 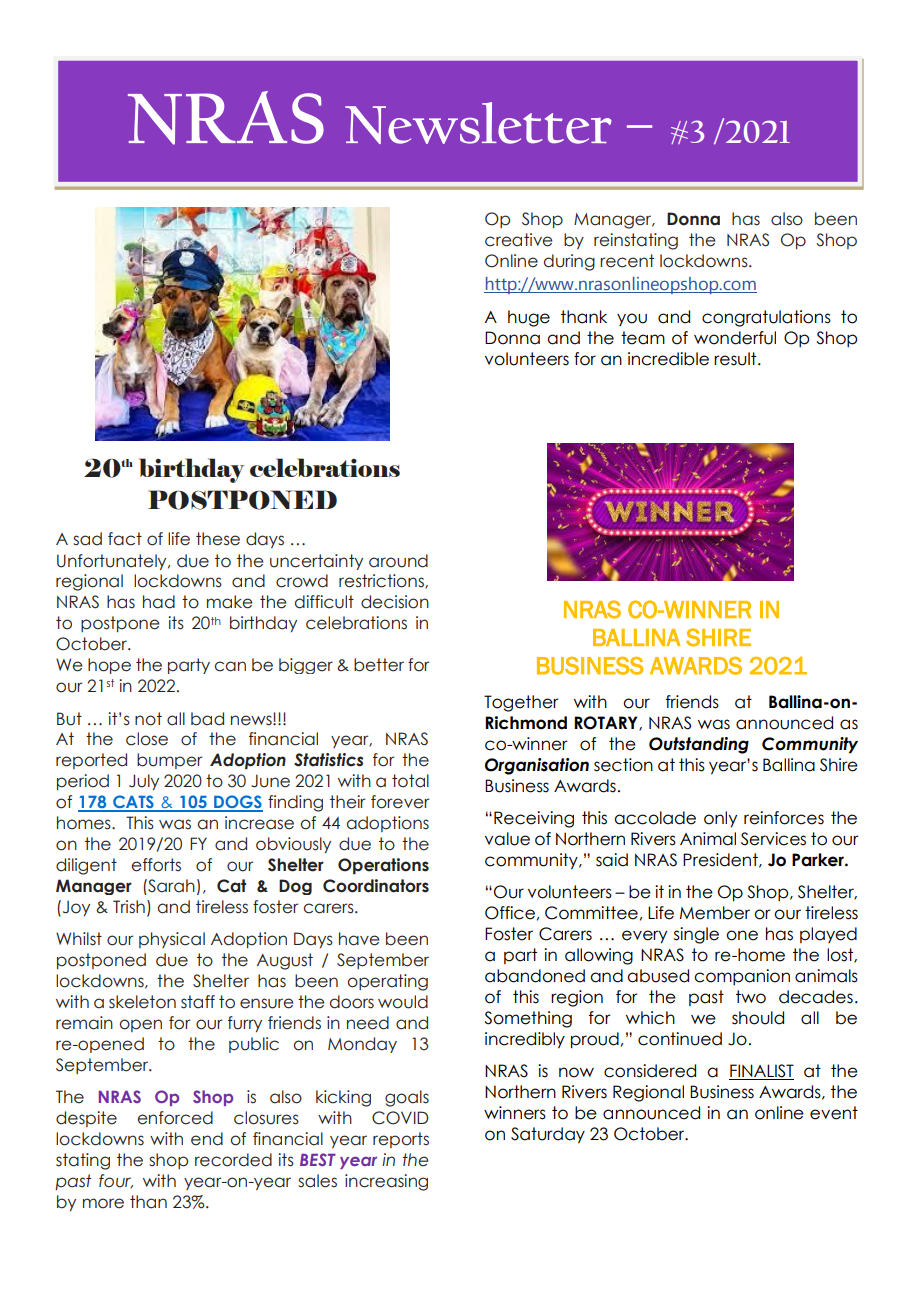 What do you see at coordinates (116, 1181) in the page?
I see `four` at bounding box center [116, 1181].
